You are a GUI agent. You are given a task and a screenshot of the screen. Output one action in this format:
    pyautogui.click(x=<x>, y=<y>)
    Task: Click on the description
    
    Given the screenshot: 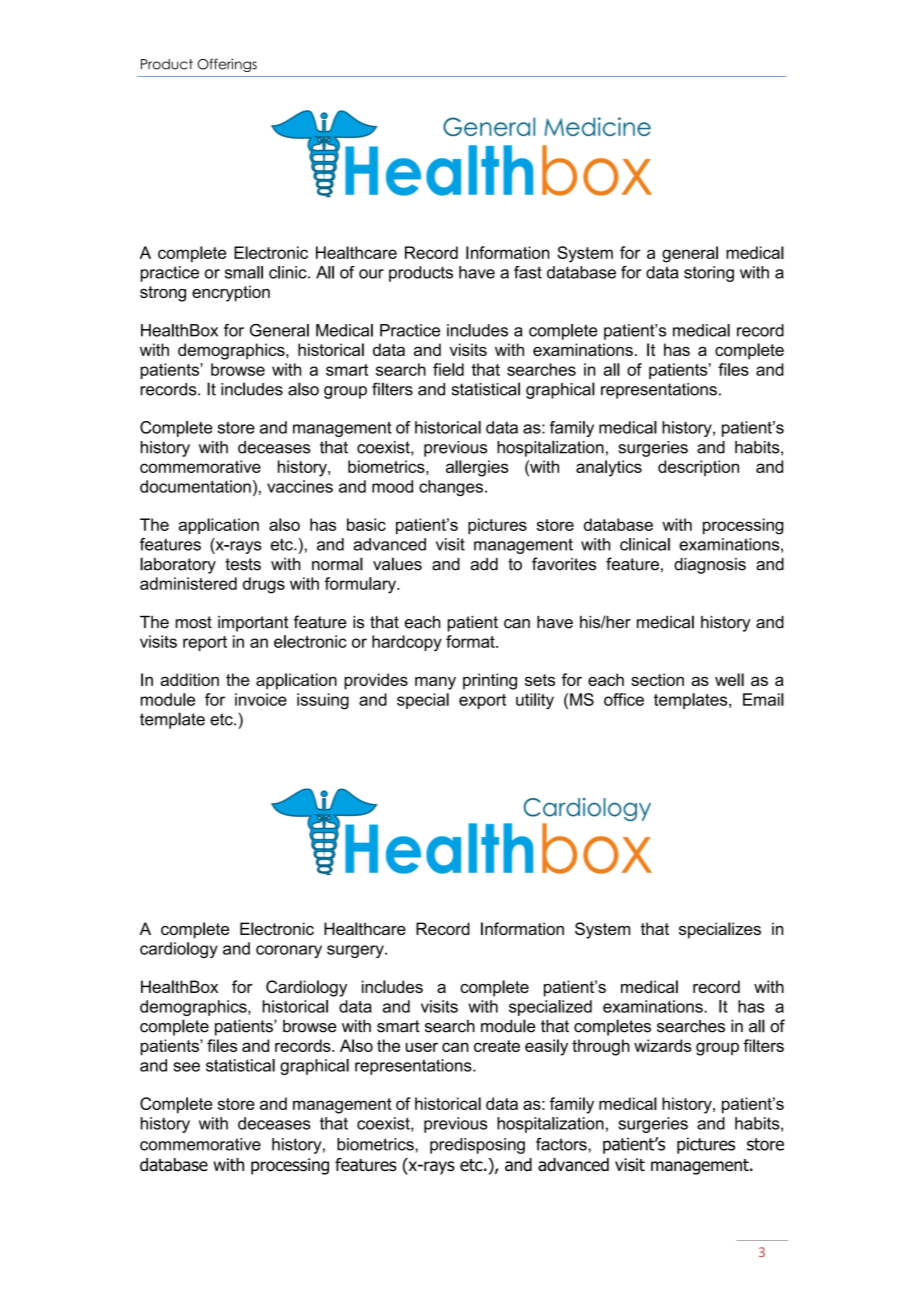 What is the action you would take?
    pyautogui.click(x=698, y=468)
